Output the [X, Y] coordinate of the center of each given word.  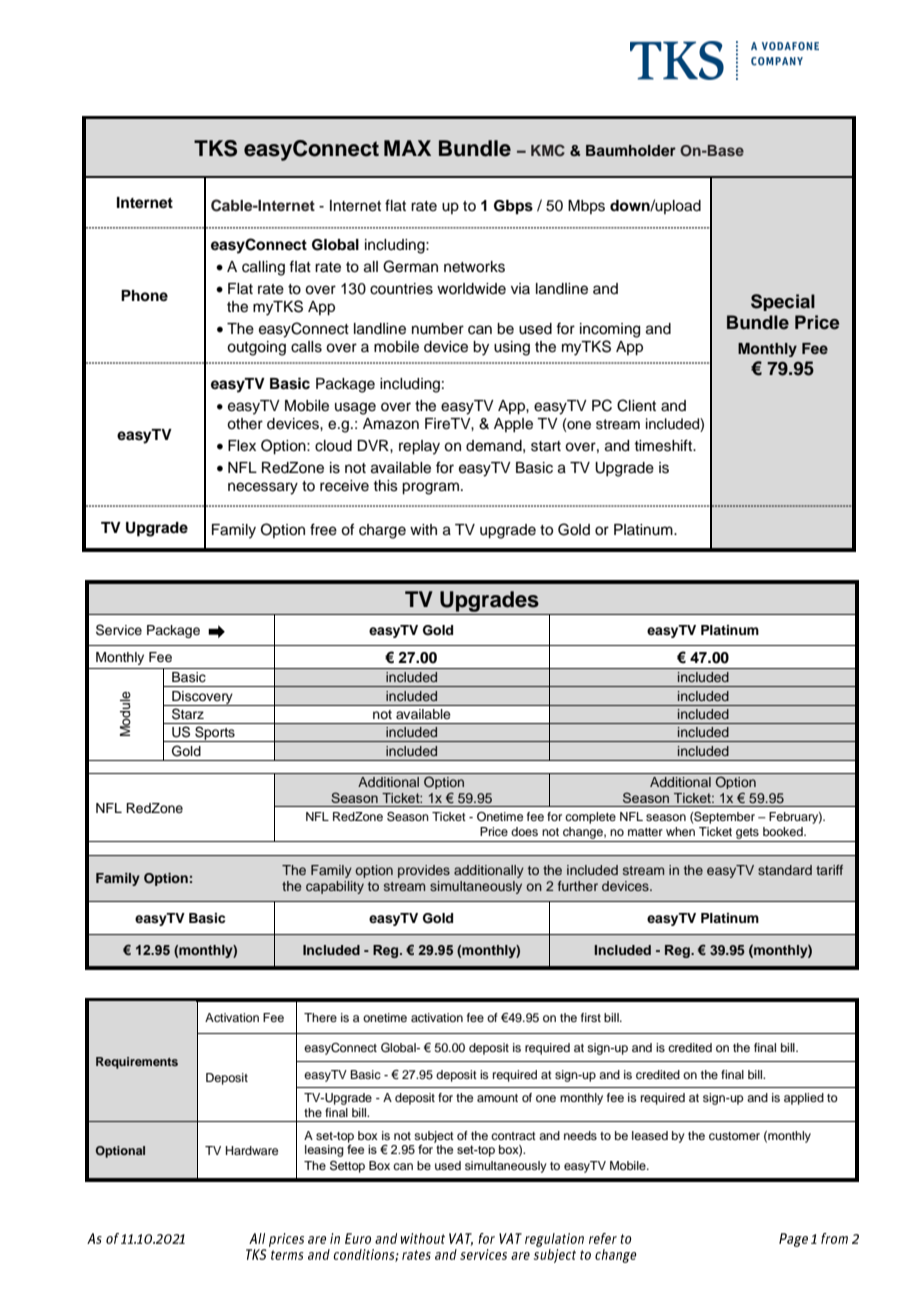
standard [785, 870]
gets [747, 833]
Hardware [252, 1150]
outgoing [256, 348]
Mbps [586, 207]
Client [636, 405]
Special [783, 302]
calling [263, 268]
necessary [263, 488]
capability [335, 887]
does [524, 831]
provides [424, 871]
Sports [215, 734]
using [512, 348]
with [423, 529]
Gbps [513, 207]
